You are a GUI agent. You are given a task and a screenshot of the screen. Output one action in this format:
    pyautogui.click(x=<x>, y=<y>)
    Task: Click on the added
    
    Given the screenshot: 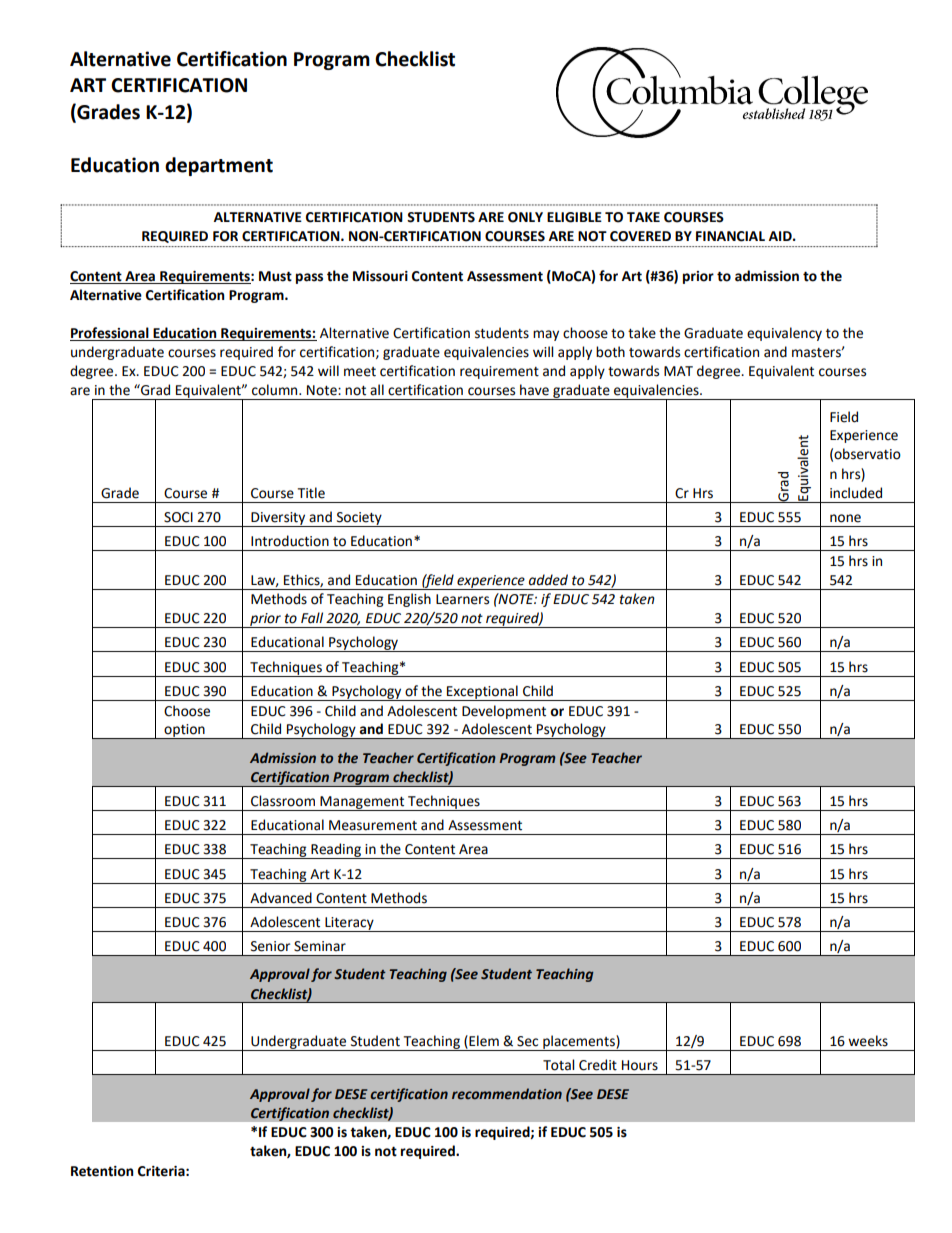 What is the action you would take?
    pyautogui.click(x=548, y=580)
